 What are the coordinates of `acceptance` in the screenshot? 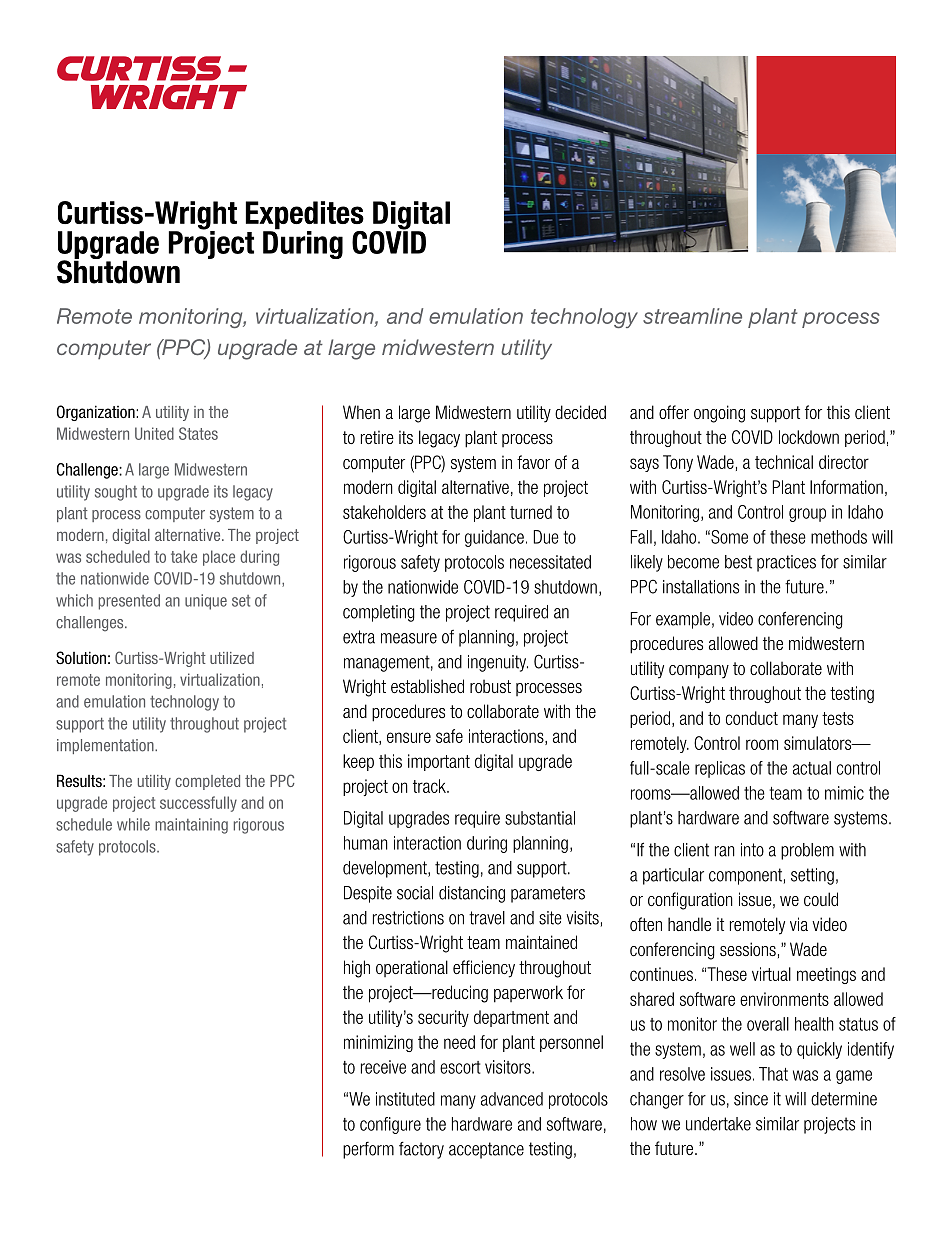 It's located at (486, 1150).
